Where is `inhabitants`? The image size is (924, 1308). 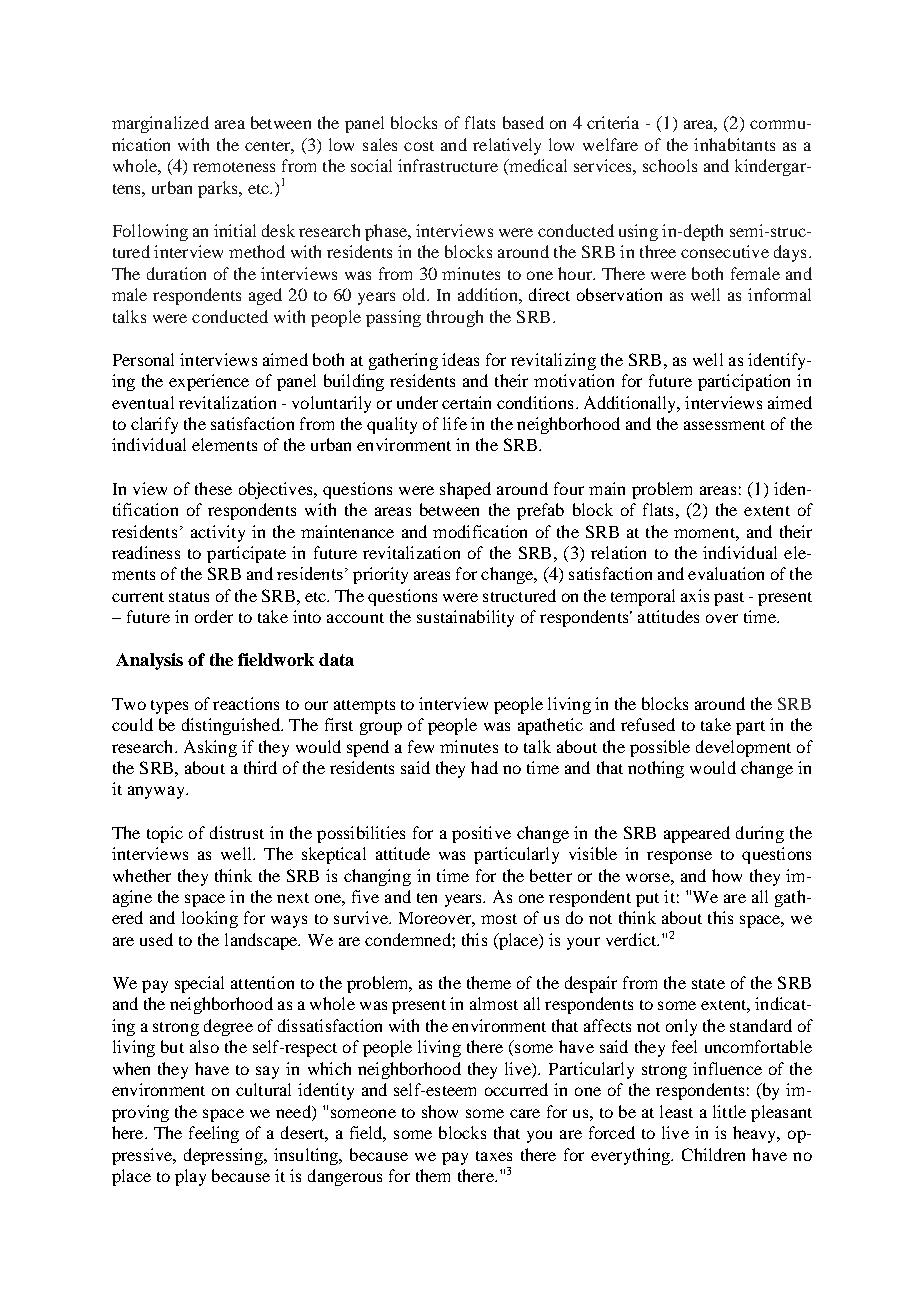
inhabitants is located at coordinates (734, 144).
